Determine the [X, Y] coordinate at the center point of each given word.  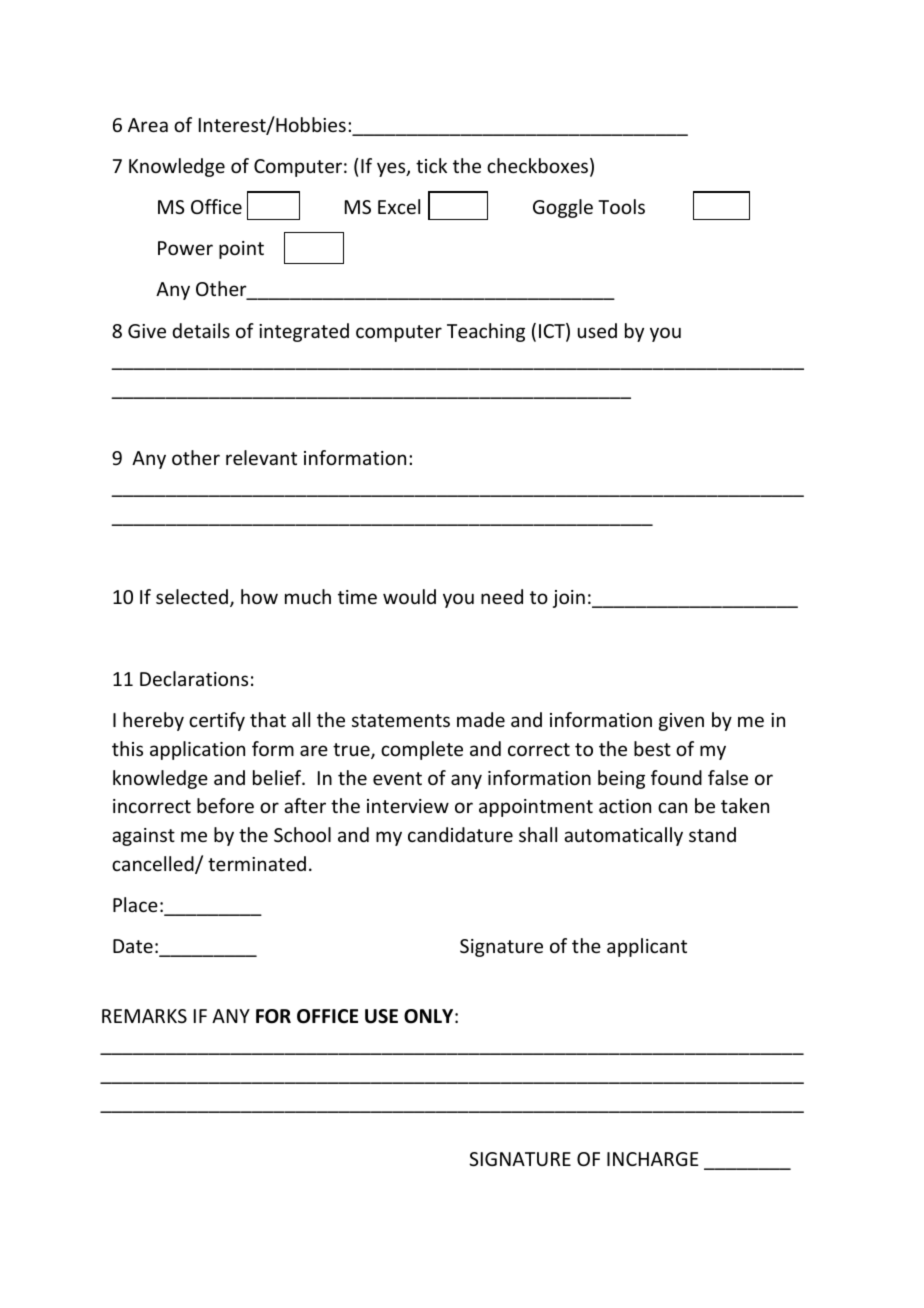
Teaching [486, 332]
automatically [623, 836]
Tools [621, 206]
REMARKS [144, 1016]
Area [148, 125]
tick [431, 165]
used [597, 330]
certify [217, 721]
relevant [261, 457]
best [652, 748]
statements [401, 720]
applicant [647, 947]
